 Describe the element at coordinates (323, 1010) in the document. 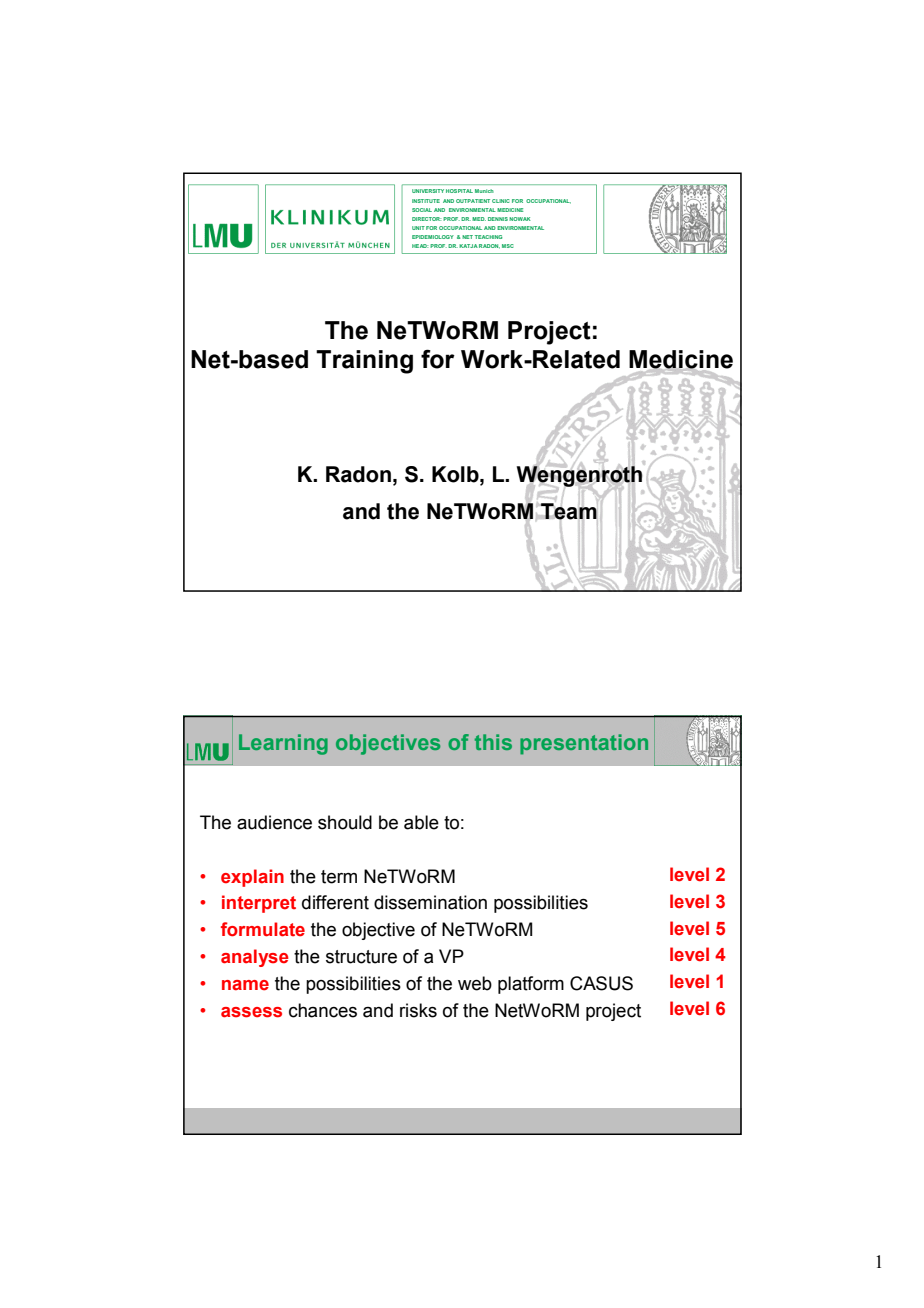

I see `chances` at that location.
